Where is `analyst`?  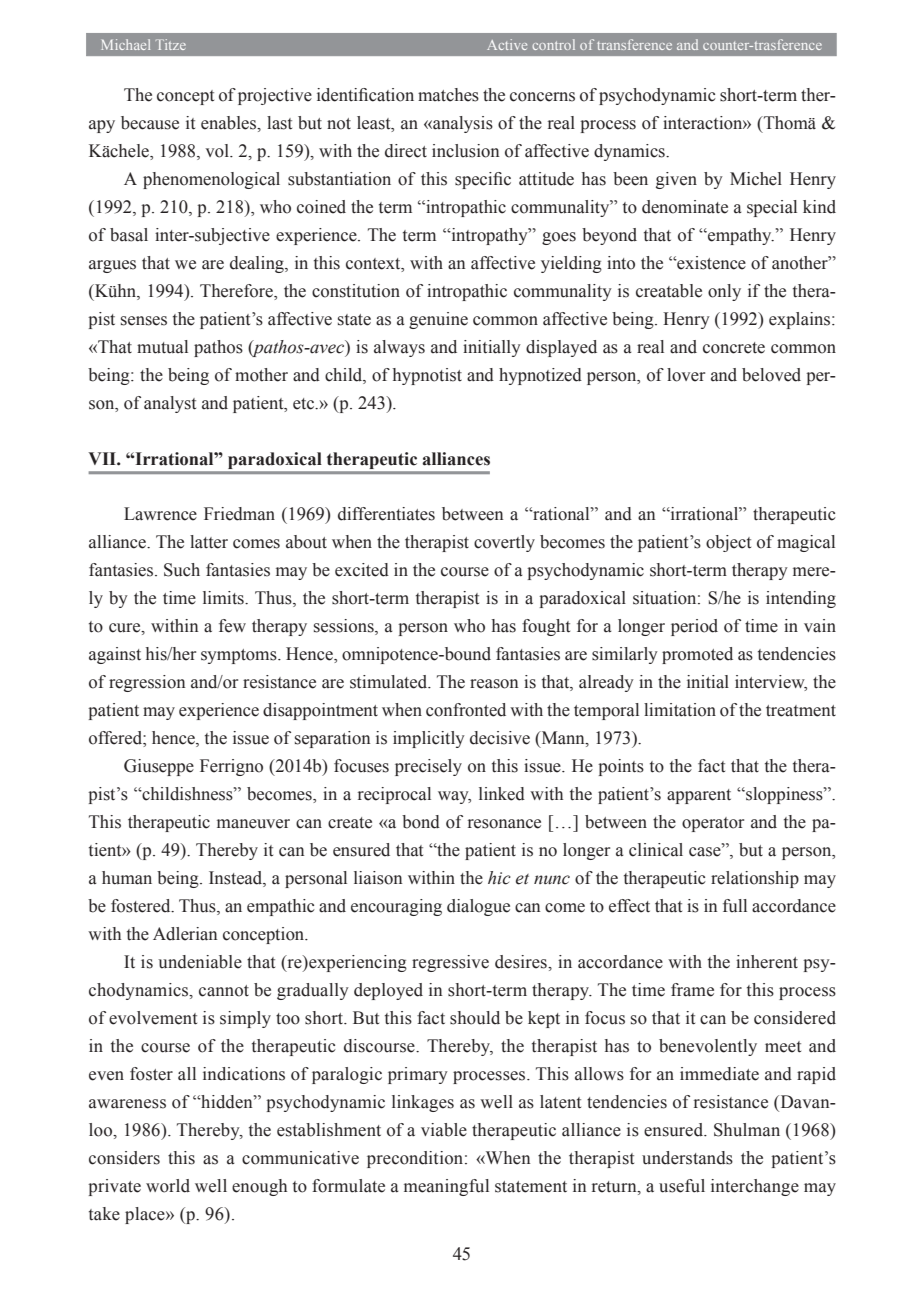
analyst is located at coordinates (170, 404).
